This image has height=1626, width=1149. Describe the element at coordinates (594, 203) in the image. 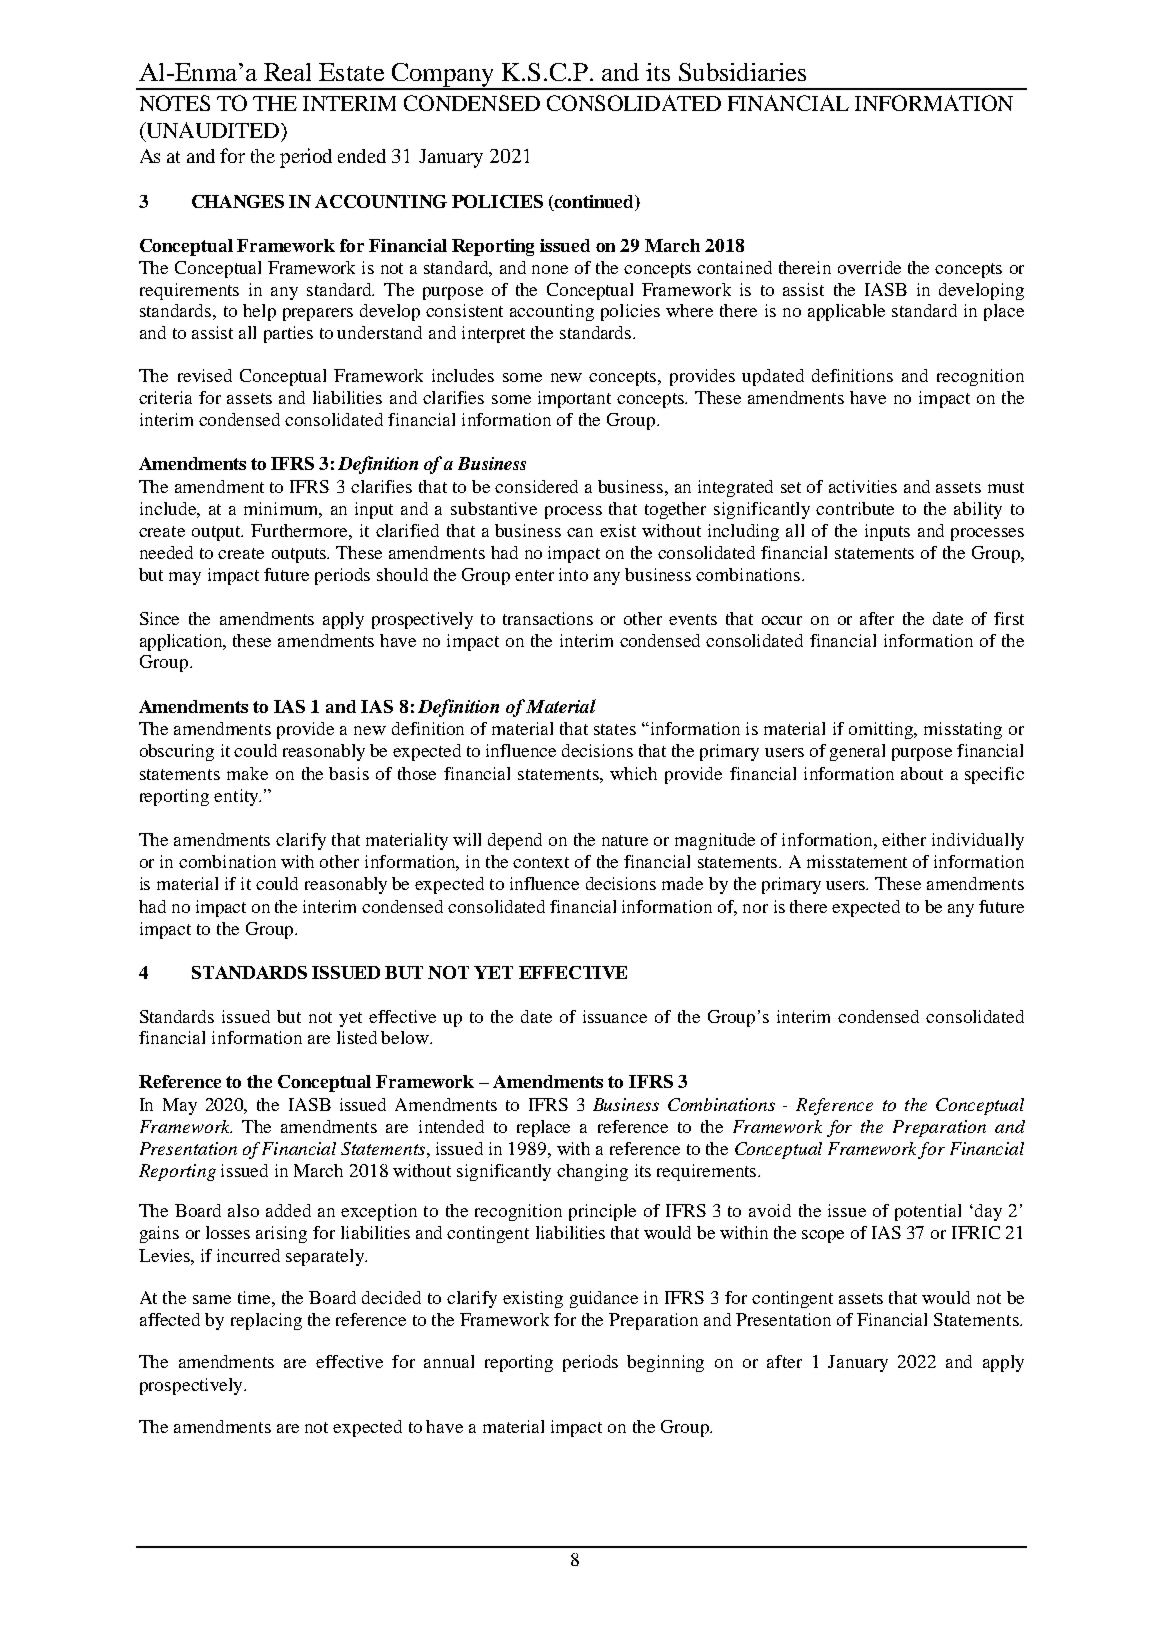

I see `continued` at that location.
